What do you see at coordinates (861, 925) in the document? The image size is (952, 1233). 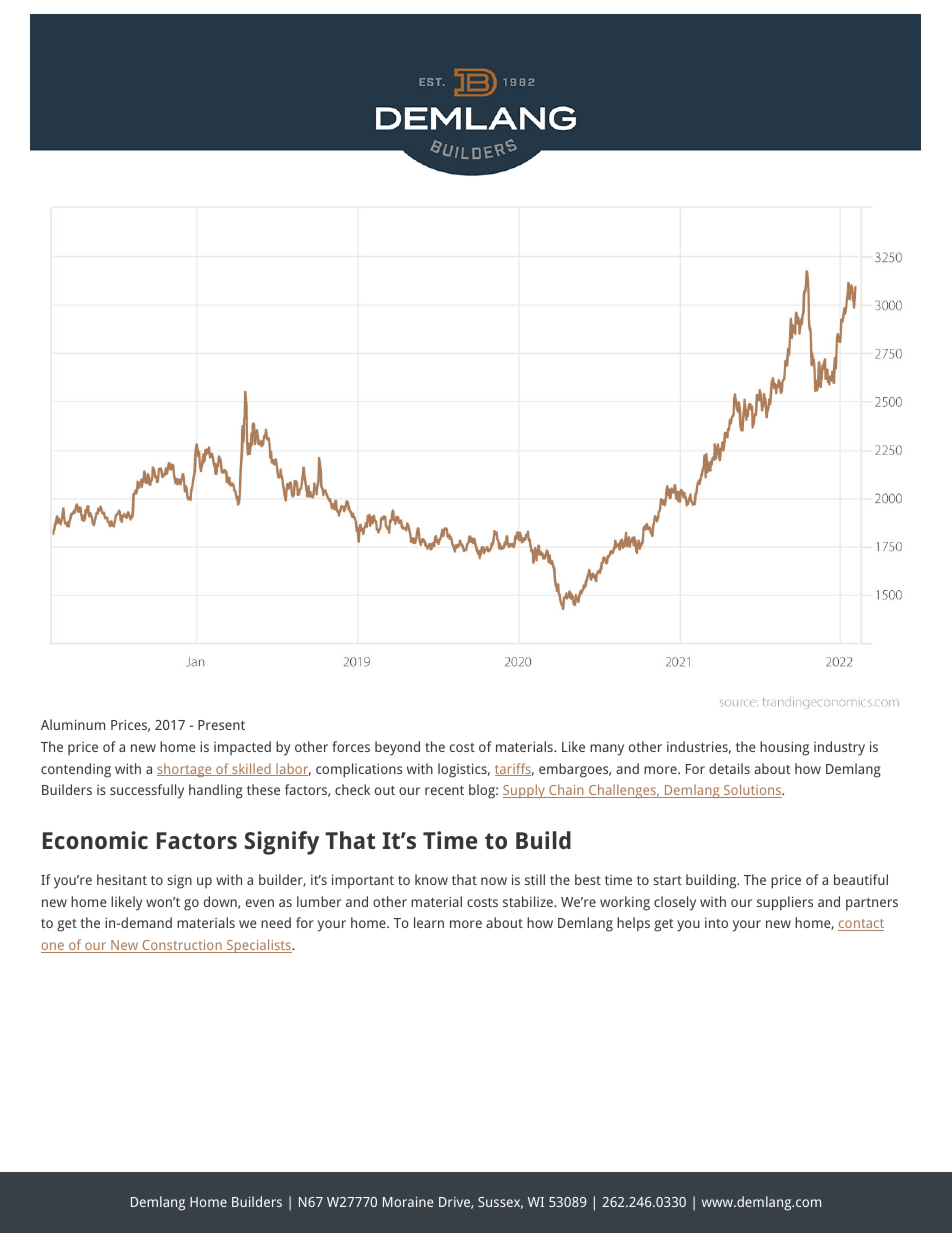 I see `contact` at bounding box center [861, 925].
